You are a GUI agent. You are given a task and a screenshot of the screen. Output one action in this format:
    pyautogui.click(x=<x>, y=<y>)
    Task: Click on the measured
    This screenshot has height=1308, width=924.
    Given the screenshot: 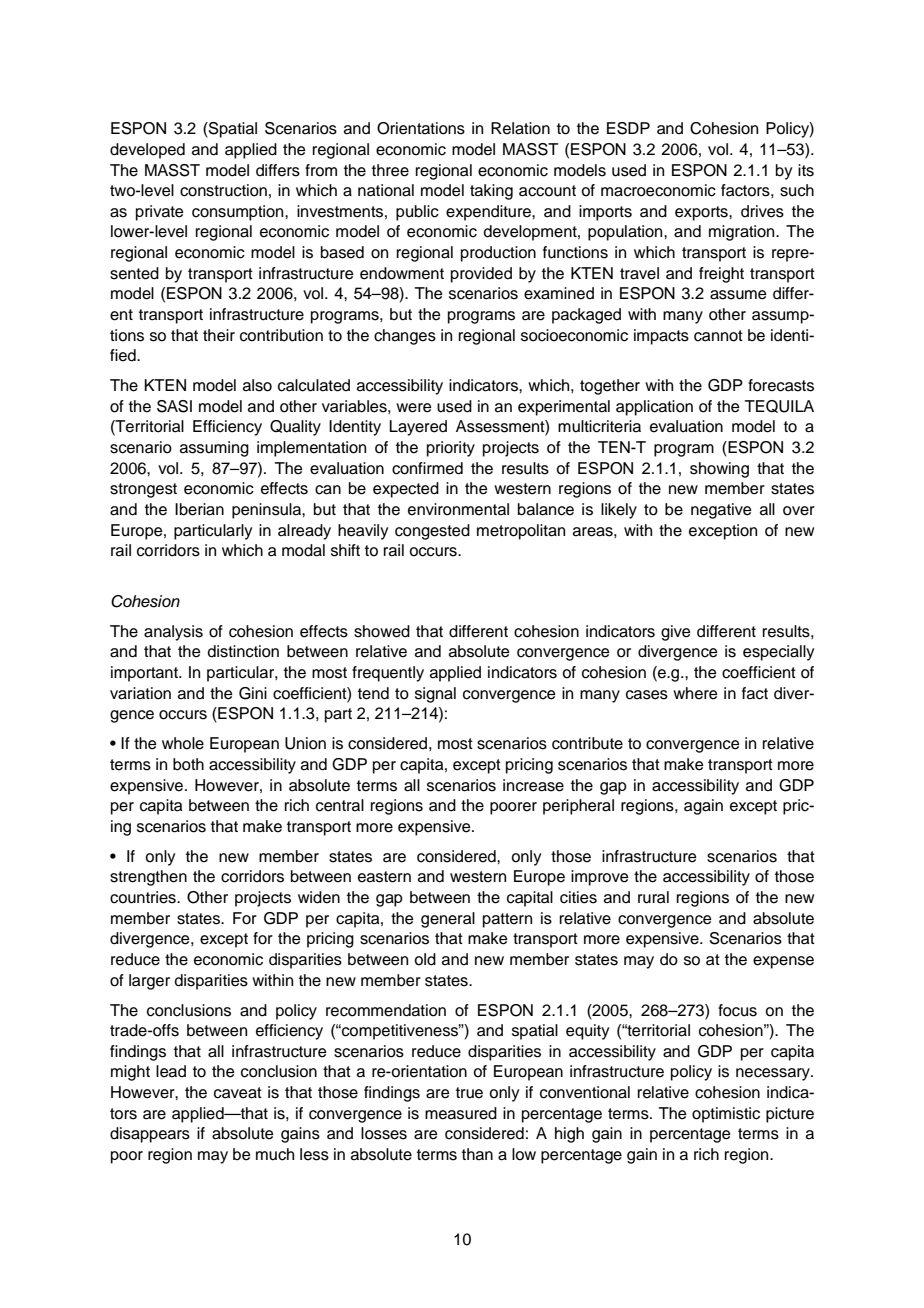 What is the action you would take?
    pyautogui.click(x=461, y=1113)
